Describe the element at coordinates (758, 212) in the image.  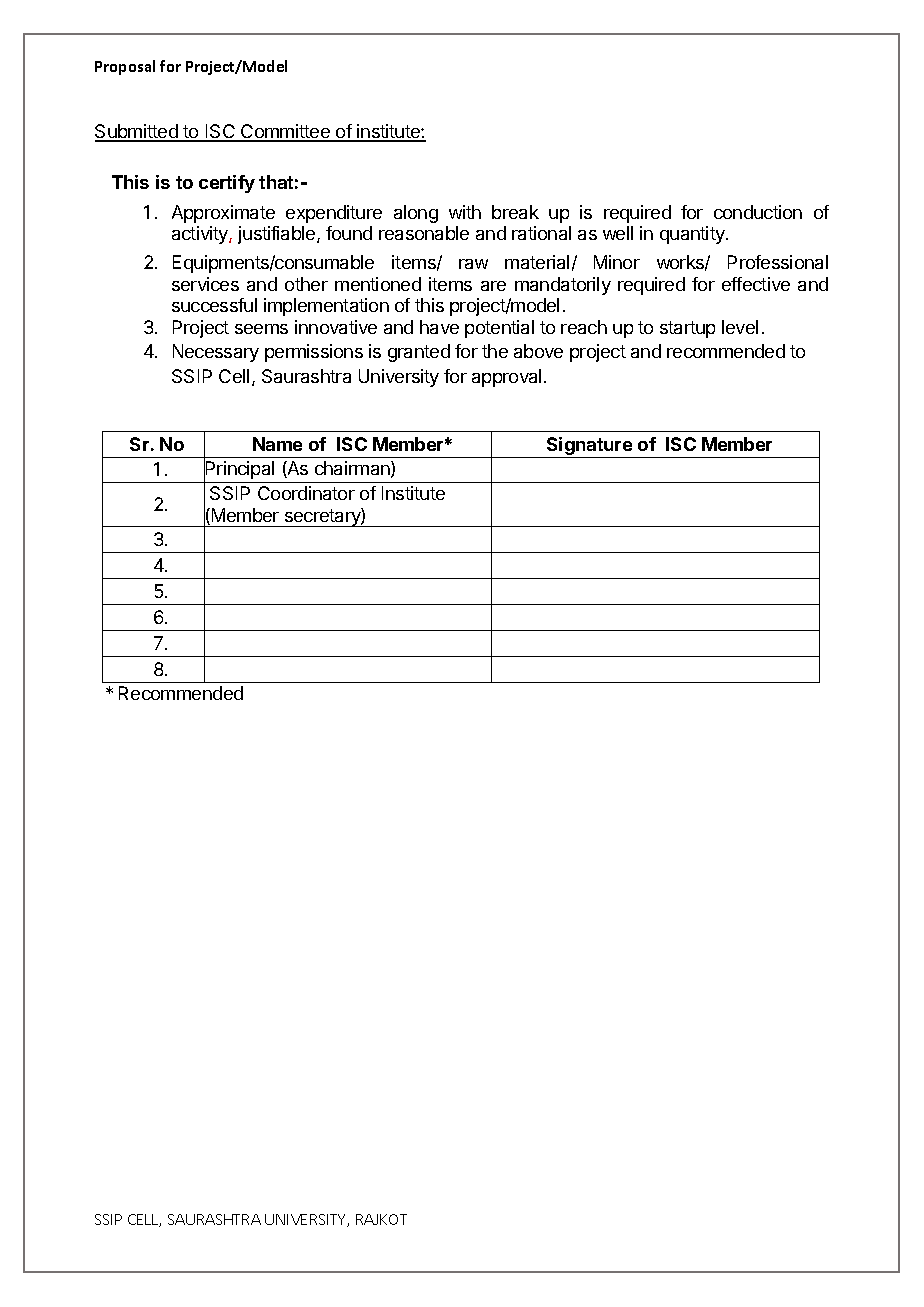
I see `conduction` at that location.
